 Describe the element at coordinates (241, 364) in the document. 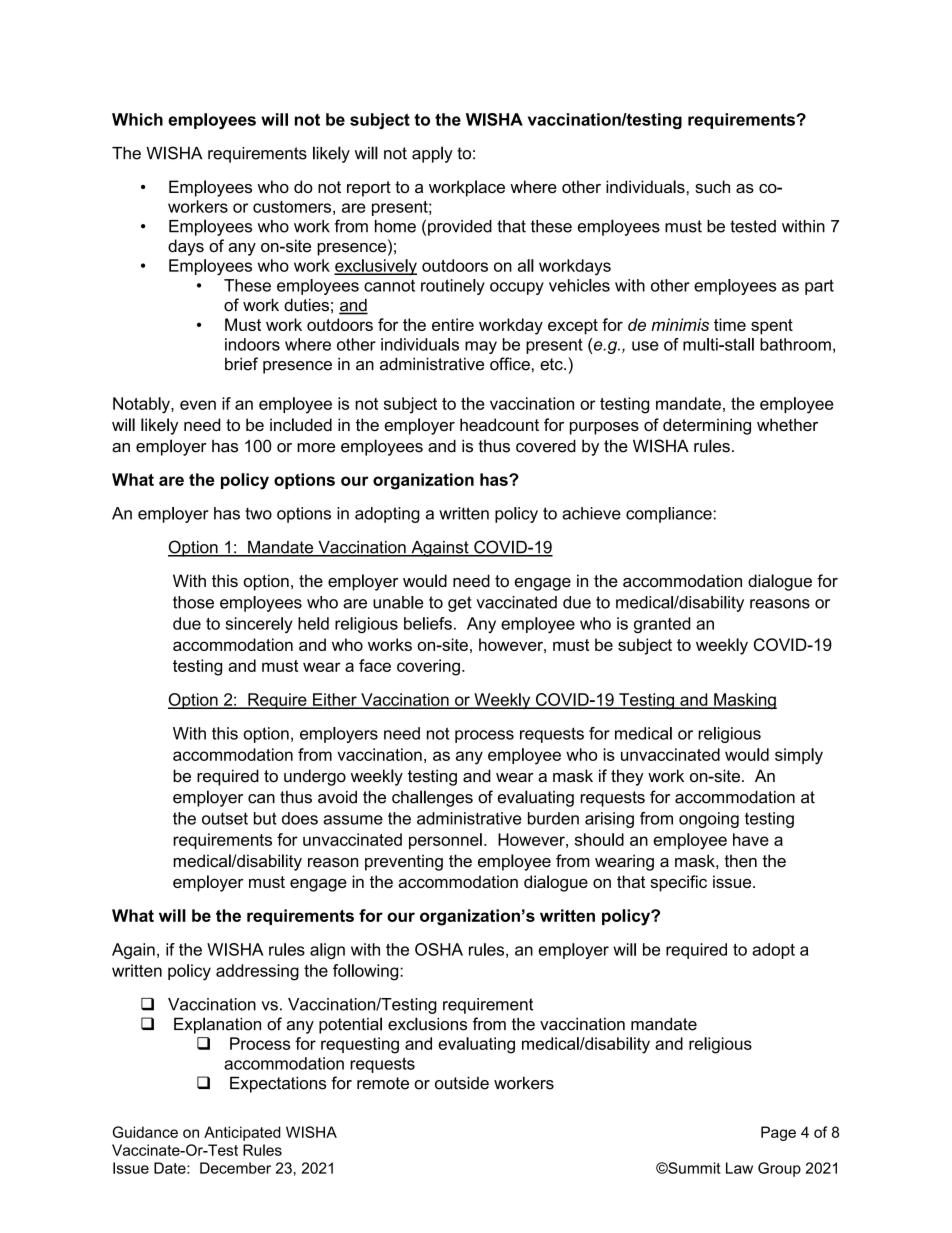

I see `brief` at that location.
